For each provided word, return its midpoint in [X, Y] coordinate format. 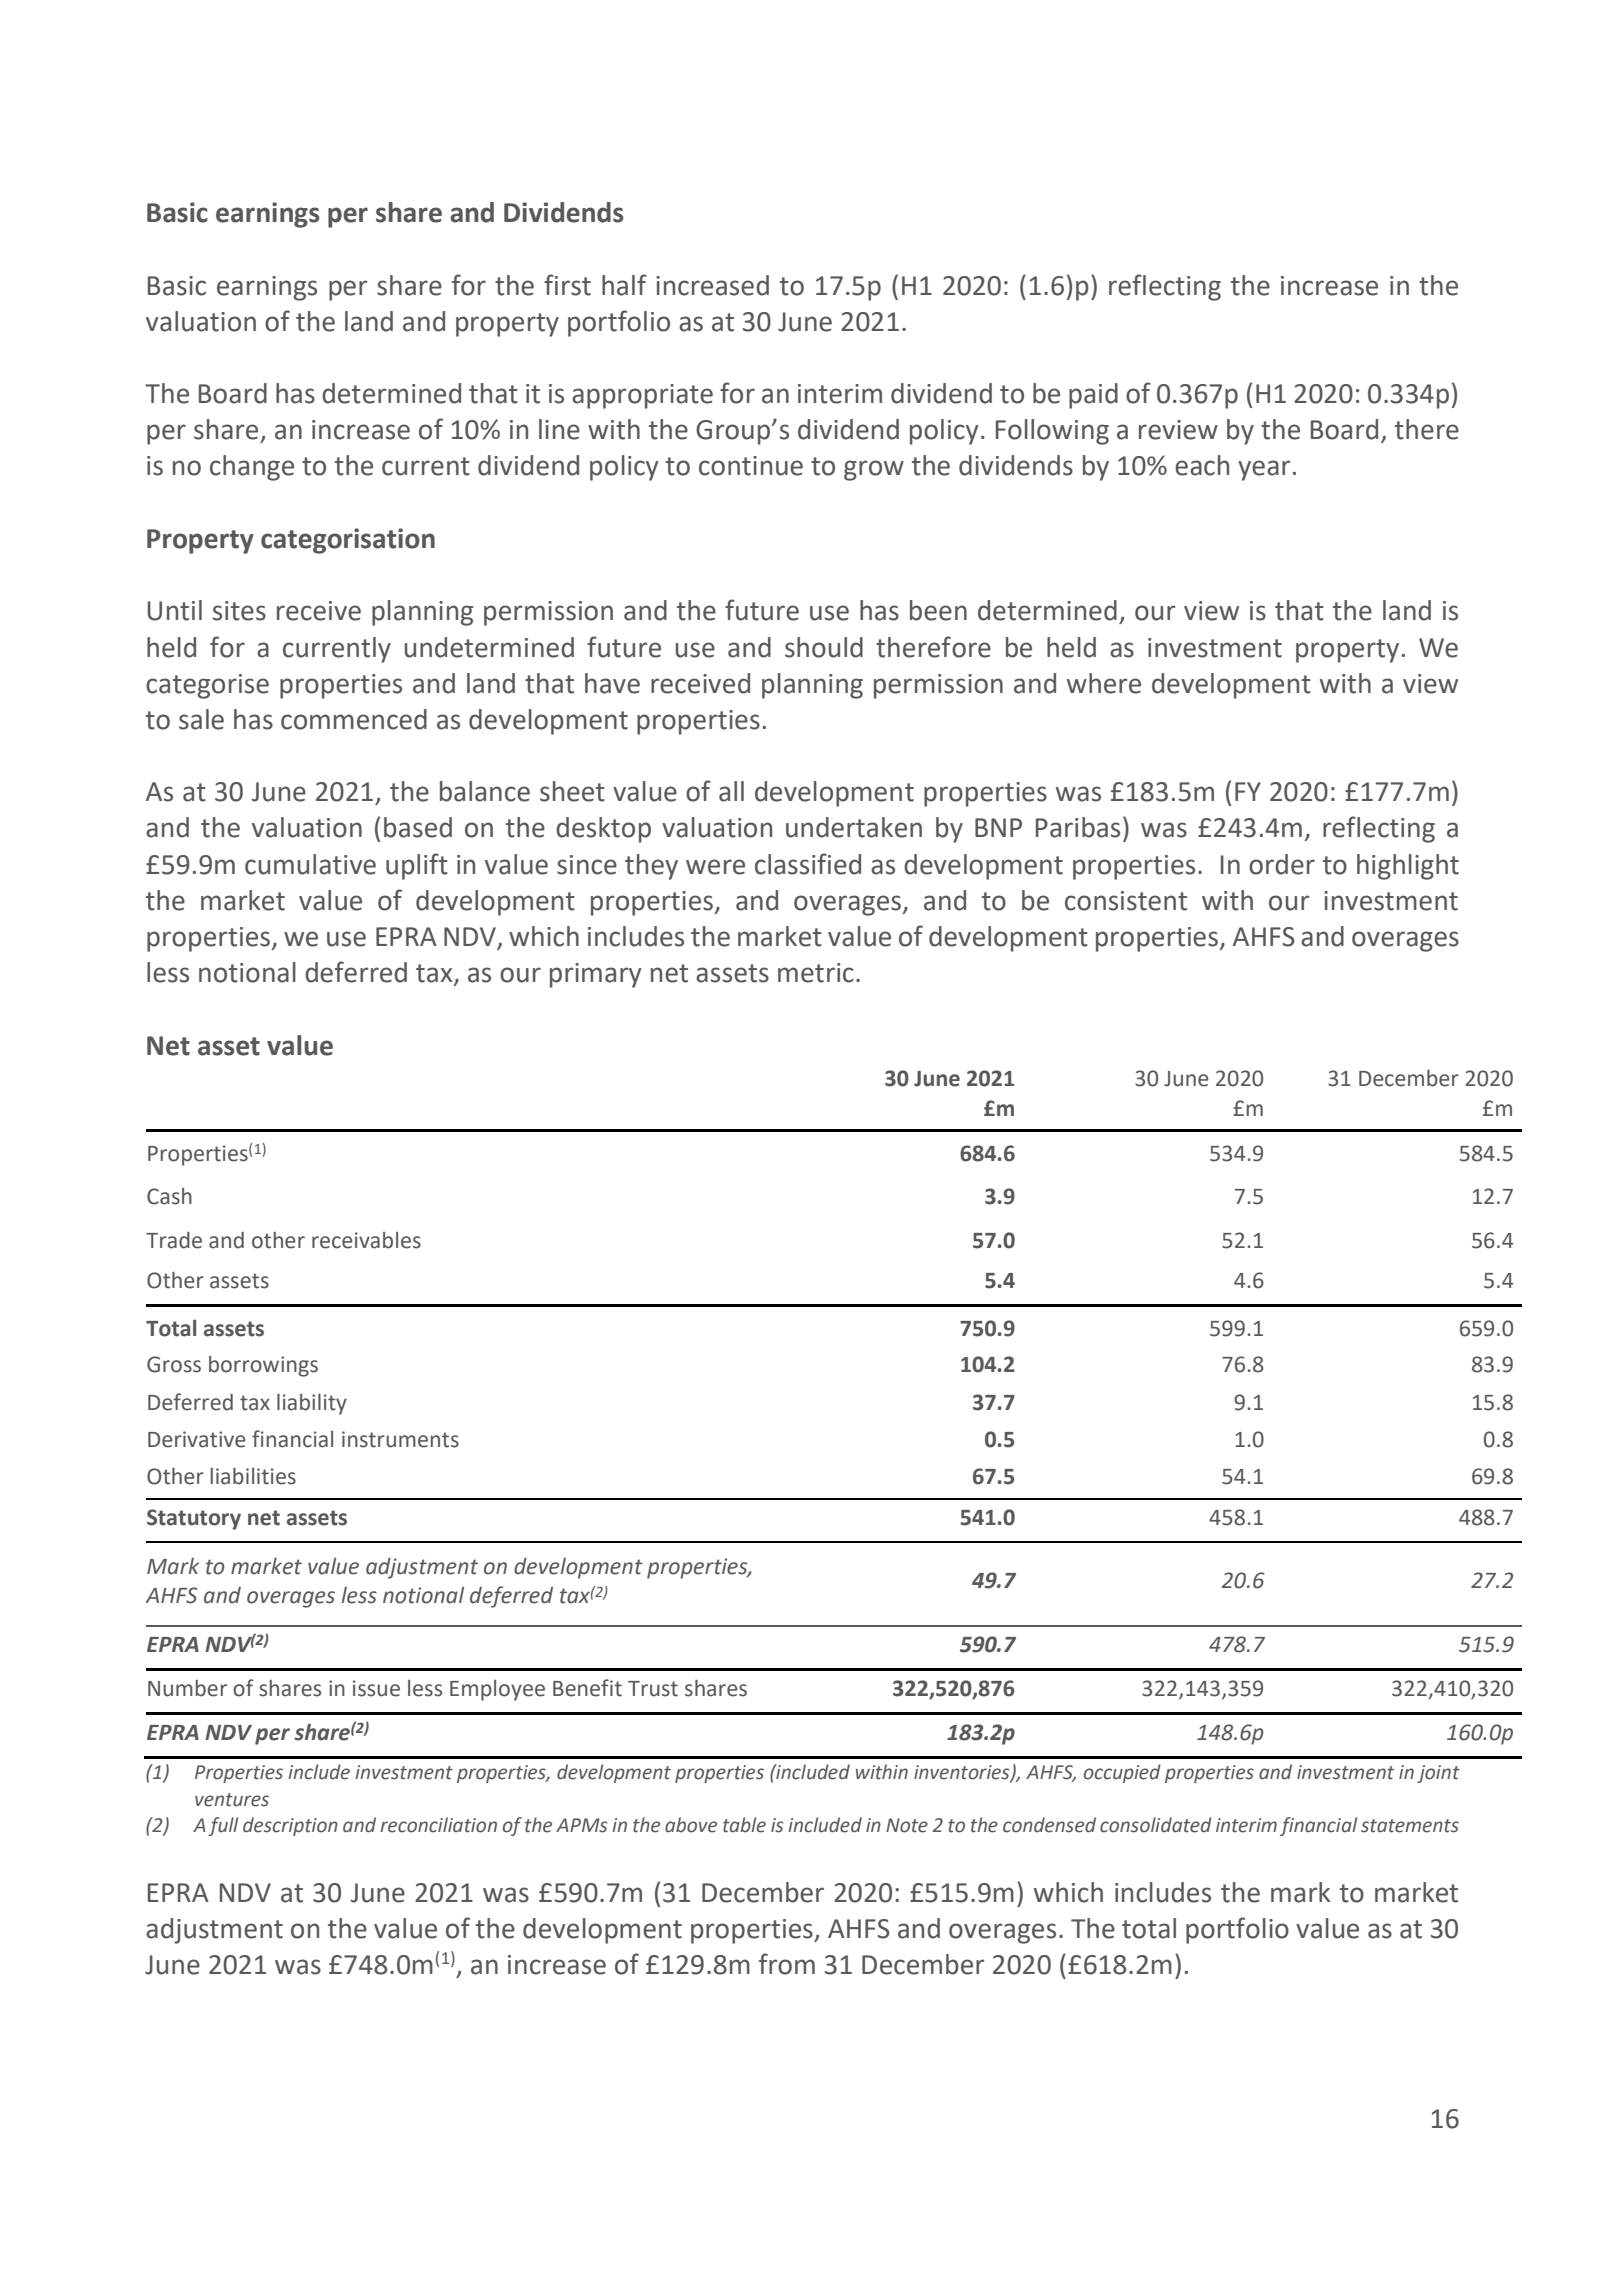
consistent [1126, 901]
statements [1410, 1826]
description [290, 1826]
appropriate [642, 396]
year [1264, 470]
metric [816, 973]
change [252, 468]
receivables [366, 1240]
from [787, 1964]
